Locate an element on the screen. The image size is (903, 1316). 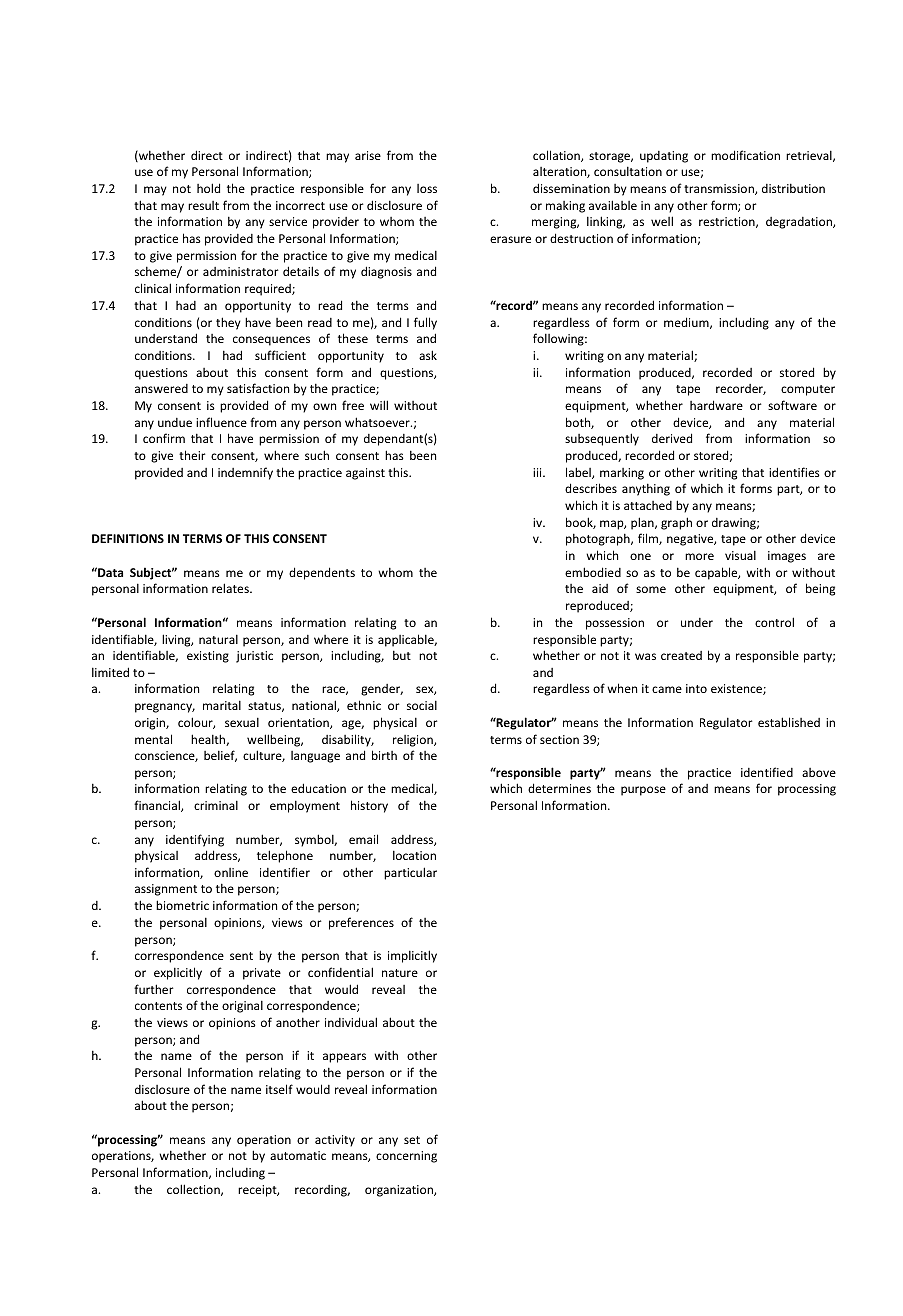
created is located at coordinates (681, 655).
